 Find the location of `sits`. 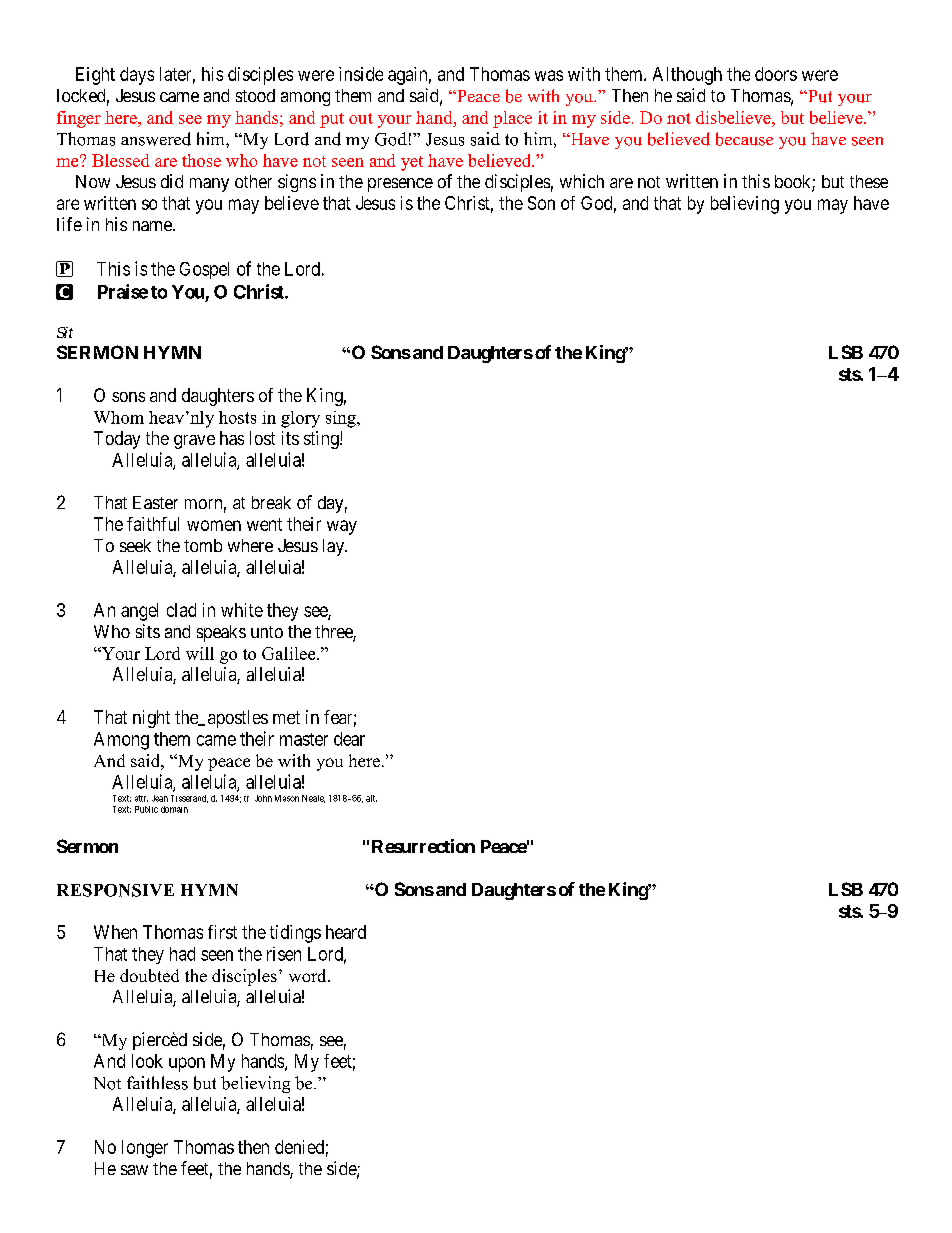

sits is located at coordinates (148, 631).
